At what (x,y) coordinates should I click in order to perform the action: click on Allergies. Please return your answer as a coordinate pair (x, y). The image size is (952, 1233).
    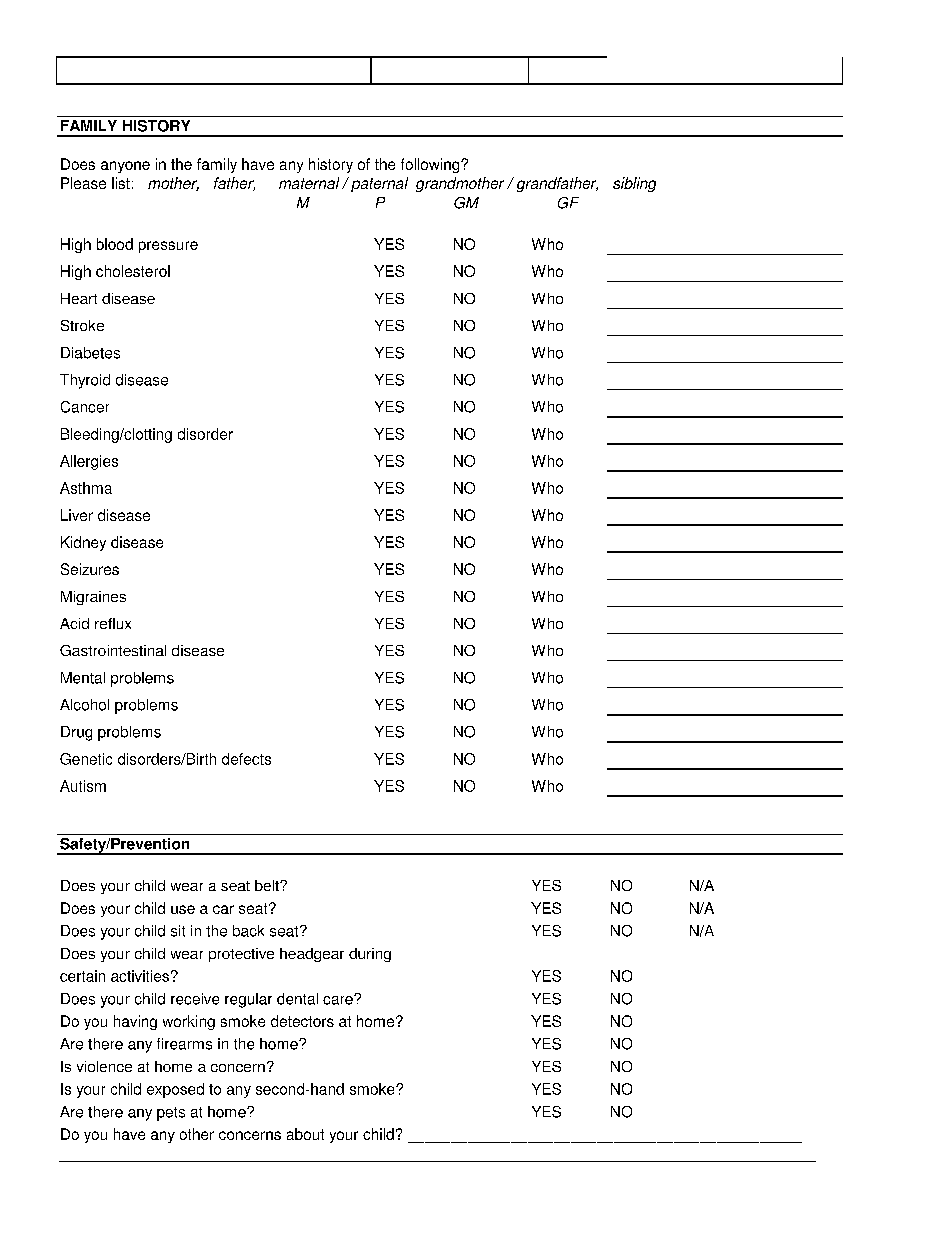
    Looking at the image, I should click on (89, 462).
